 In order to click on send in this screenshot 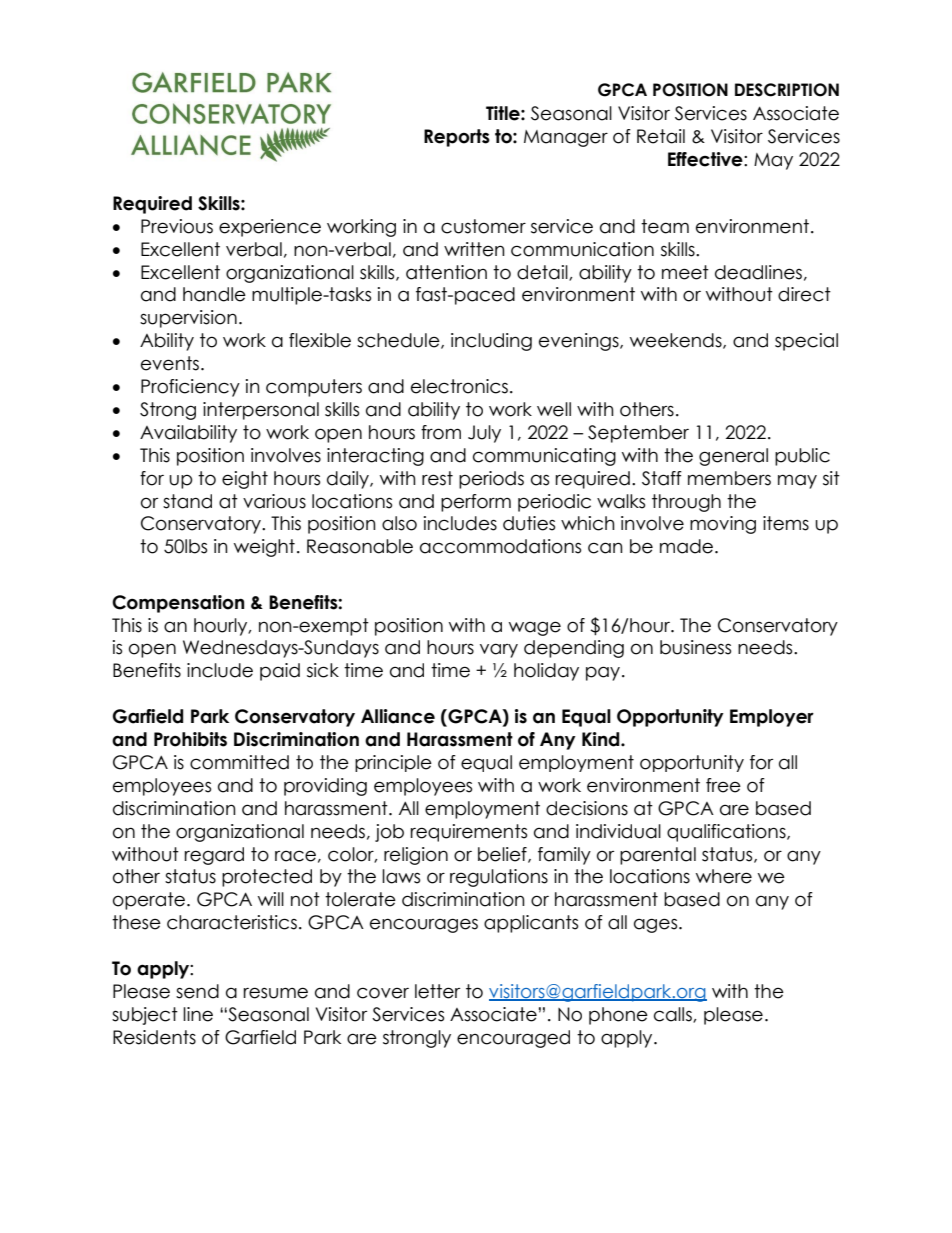, I will do `click(197, 991)`.
